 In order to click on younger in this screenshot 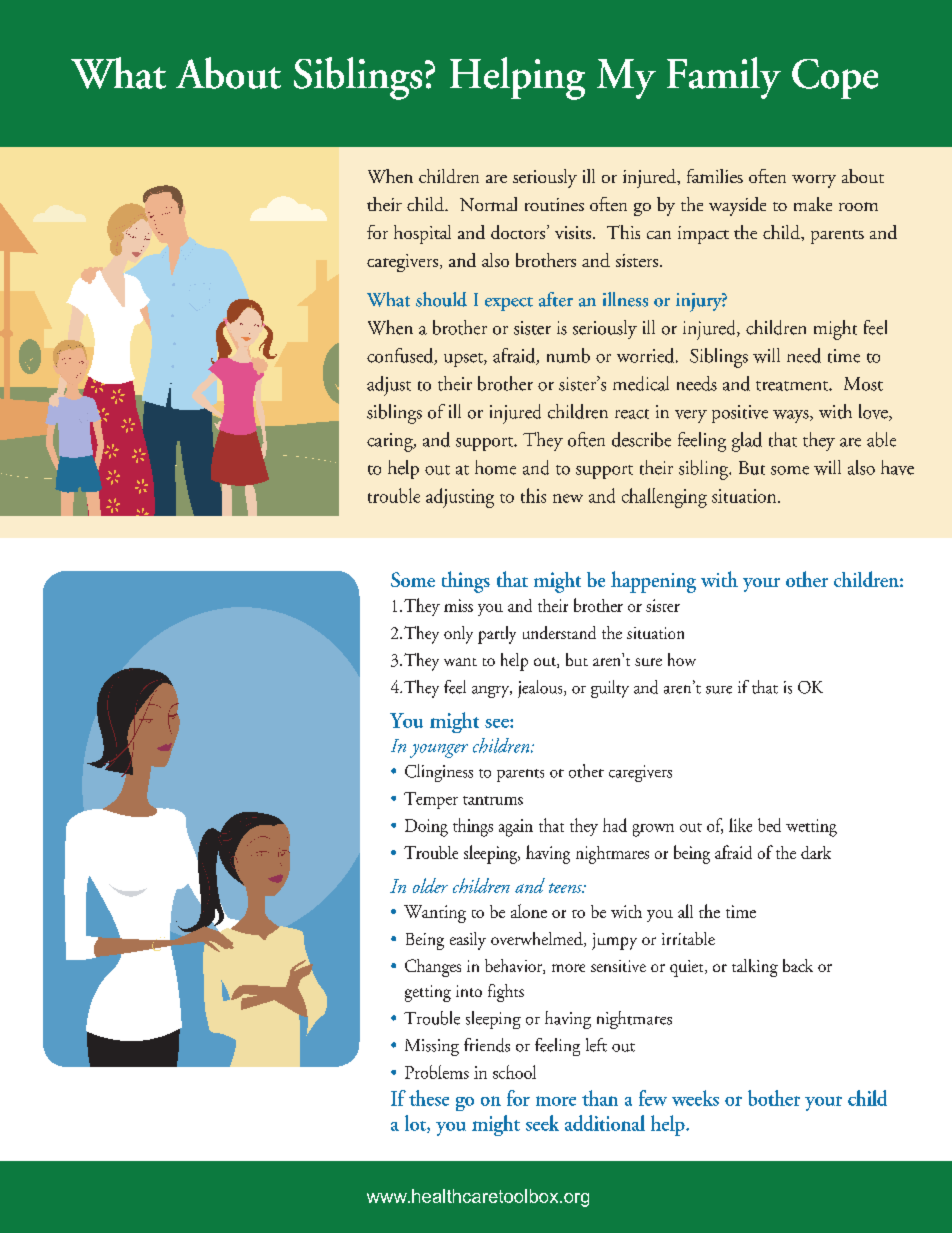, I will do `click(439, 751)`.
